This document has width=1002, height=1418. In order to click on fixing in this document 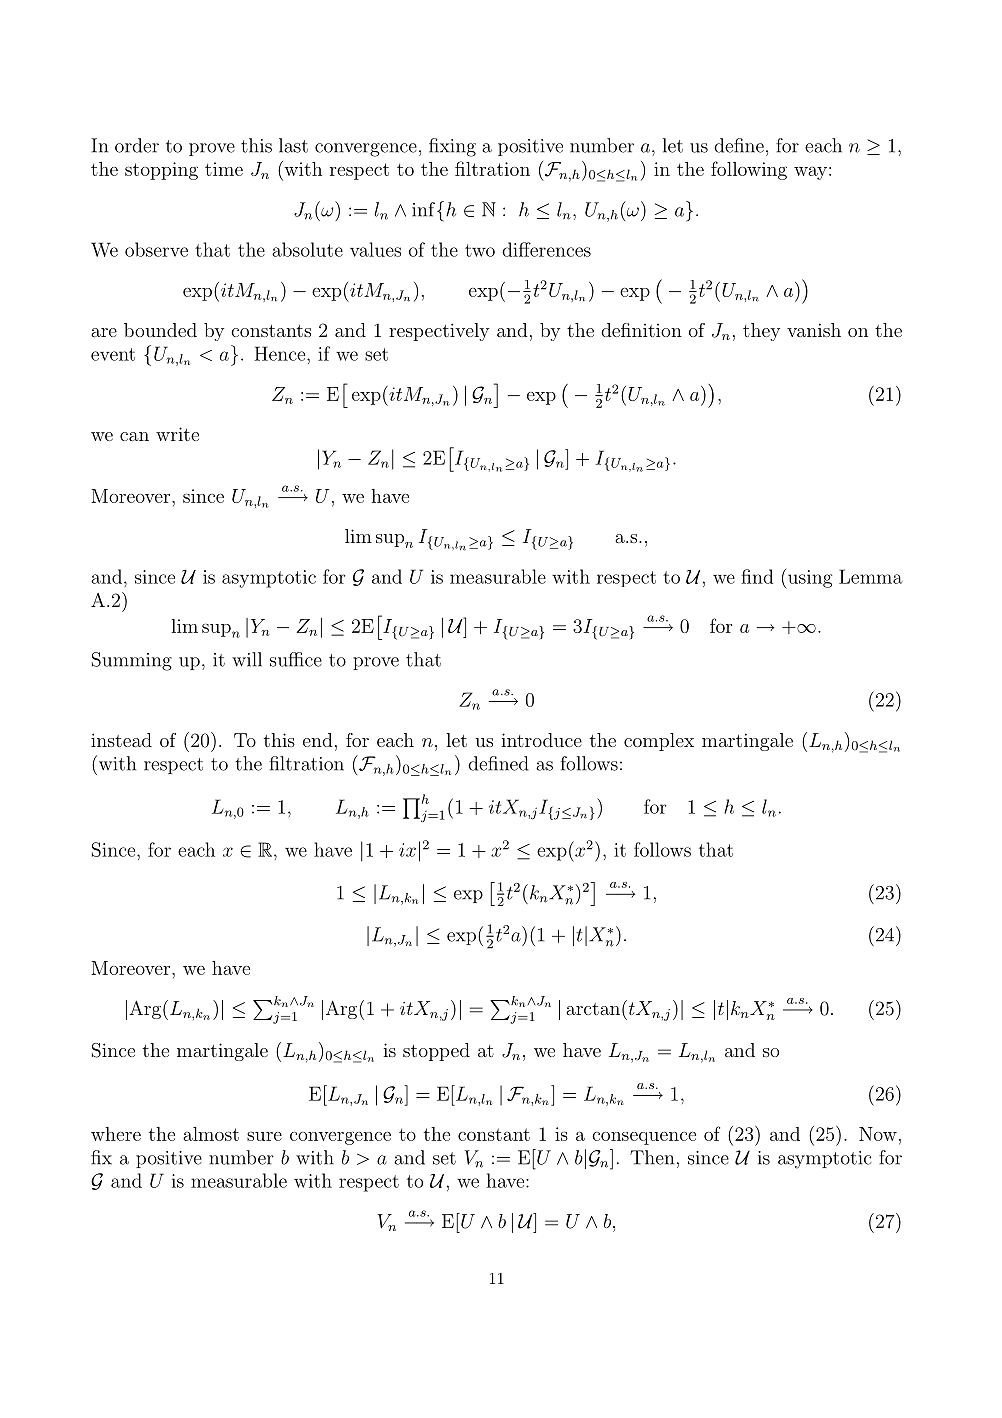, I will do `click(452, 147)`.
